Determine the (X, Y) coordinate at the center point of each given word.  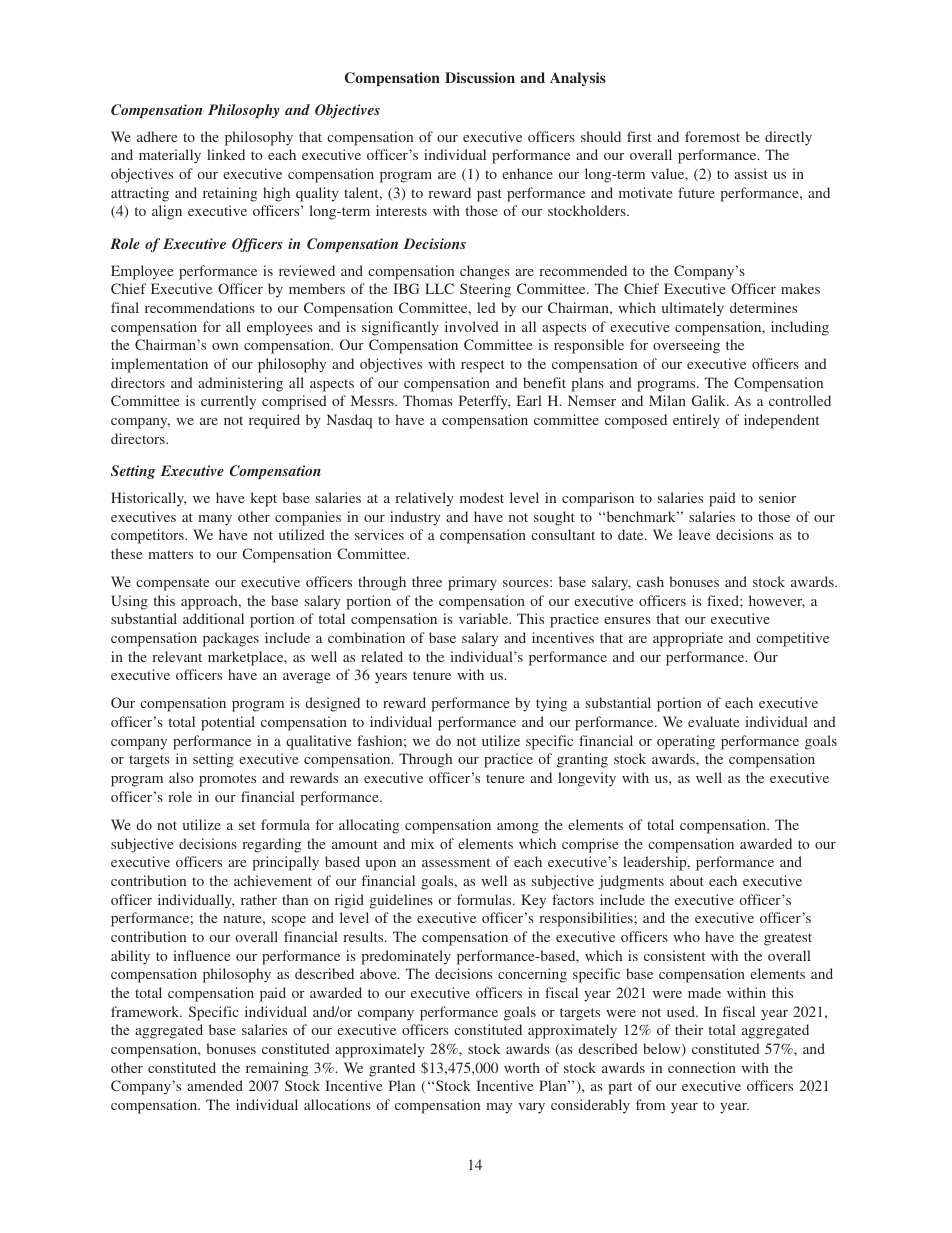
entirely (696, 421)
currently (228, 402)
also (181, 777)
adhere (157, 136)
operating (686, 742)
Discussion (480, 77)
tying (551, 704)
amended (215, 1085)
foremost (712, 136)
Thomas (428, 400)
